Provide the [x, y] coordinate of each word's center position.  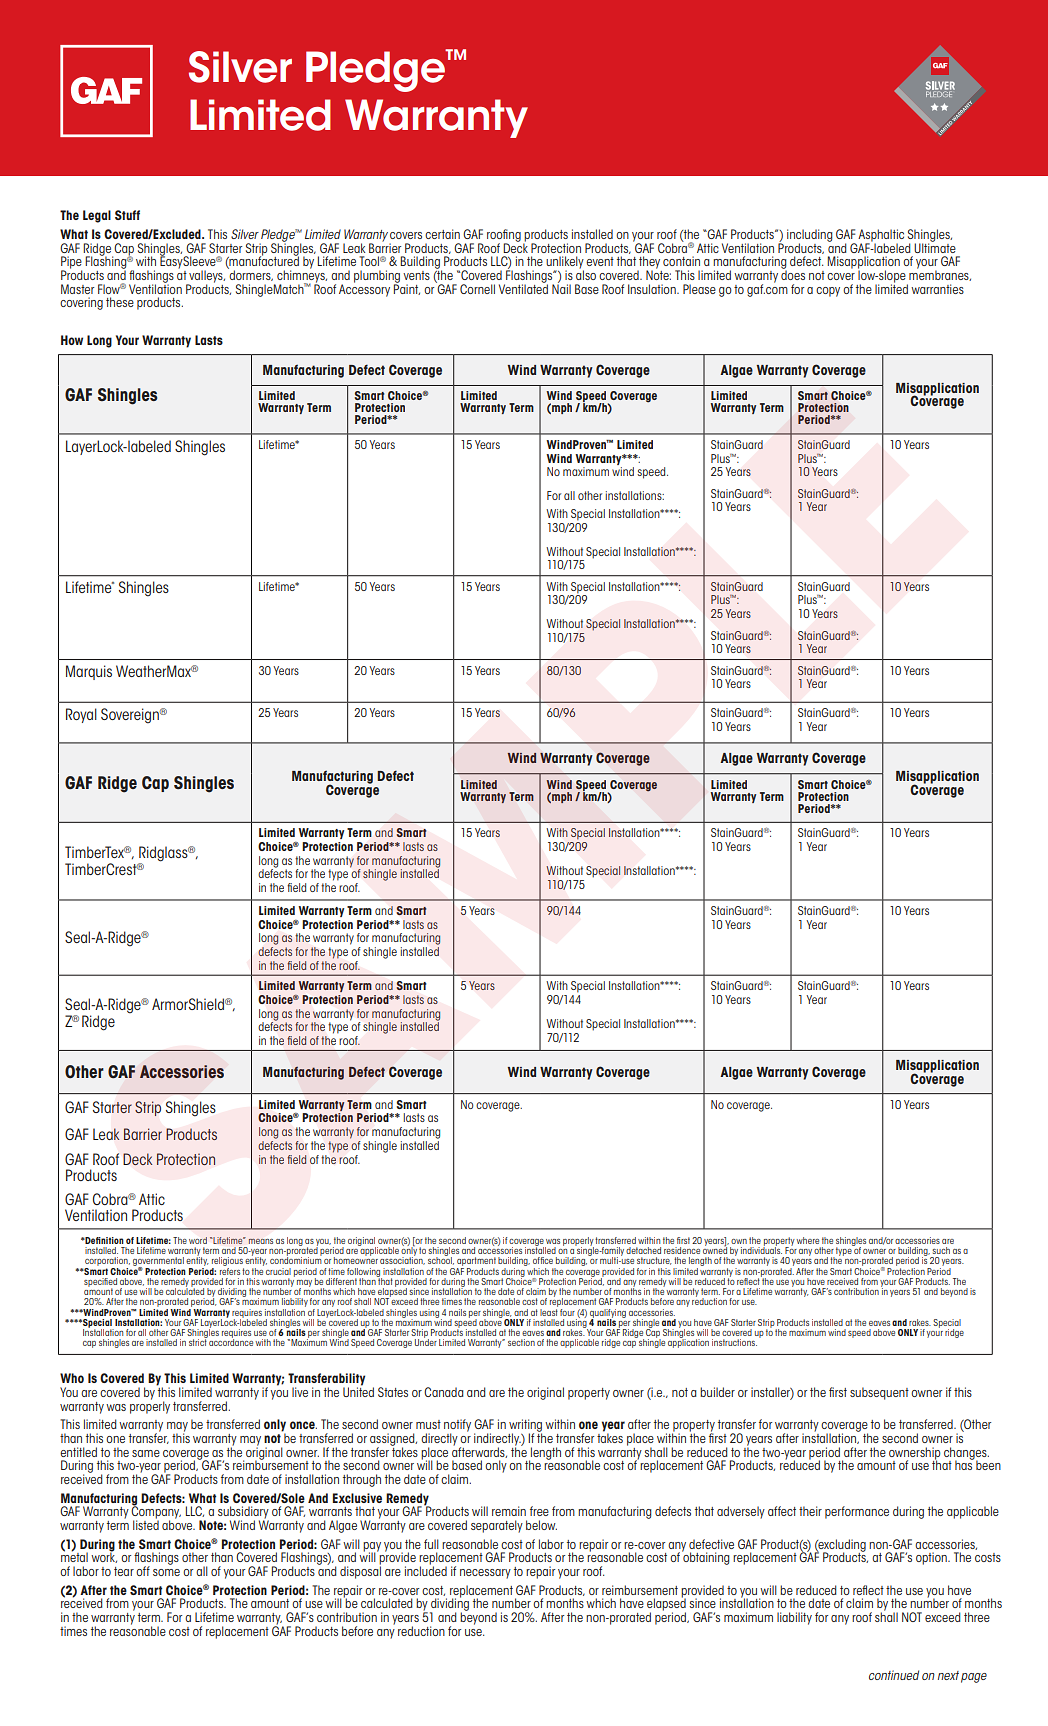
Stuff [127, 215]
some [166, 1572]
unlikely [565, 263]
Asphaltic [881, 236]
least [549, 1311]
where [807, 1240]
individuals [761, 1249]
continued [894, 1675]
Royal [81, 715]
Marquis [89, 672]
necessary [485, 1574]
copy [828, 292]
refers [230, 1270]
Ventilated [523, 288]
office [543, 1260]
